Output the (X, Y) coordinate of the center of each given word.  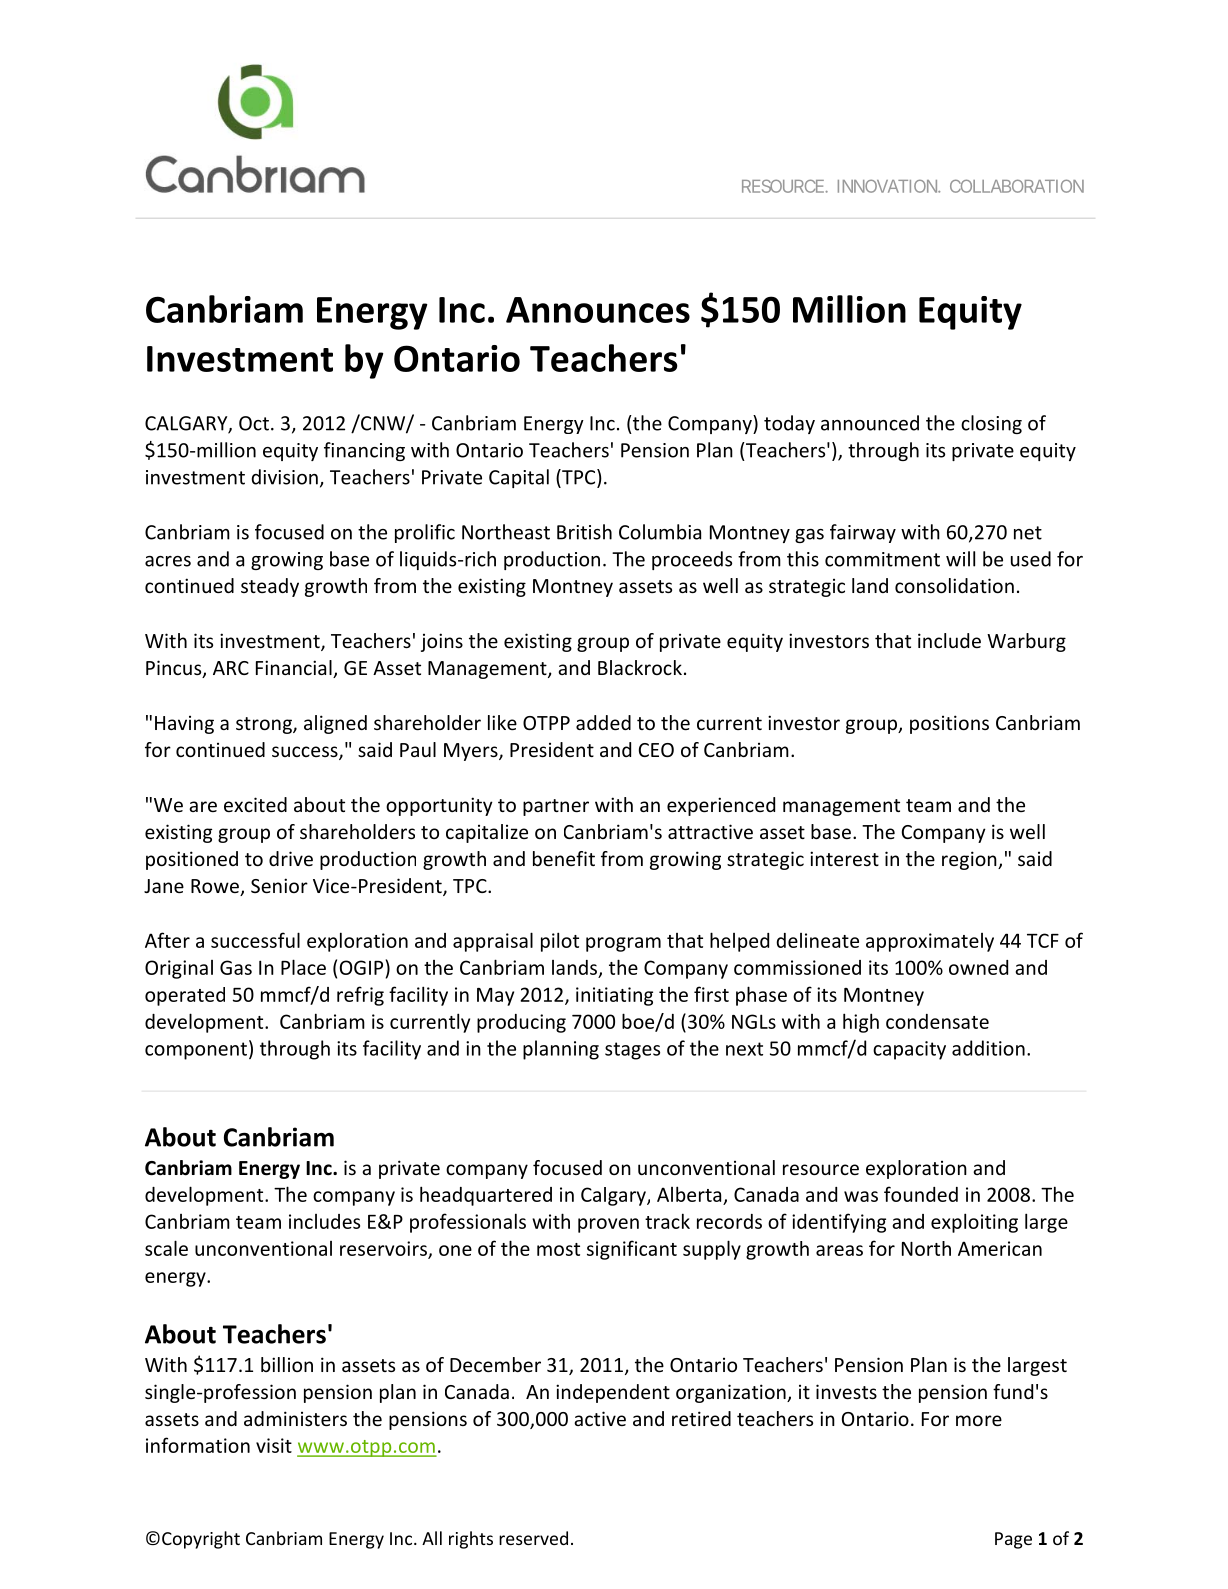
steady (270, 587)
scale (166, 1248)
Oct (254, 423)
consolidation (954, 585)
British (584, 532)
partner (556, 807)
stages (632, 1051)
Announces (598, 310)
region (970, 860)
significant (632, 1250)
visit (274, 1445)
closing (991, 424)
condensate (937, 1021)
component (196, 1051)
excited (255, 804)
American (1000, 1248)
